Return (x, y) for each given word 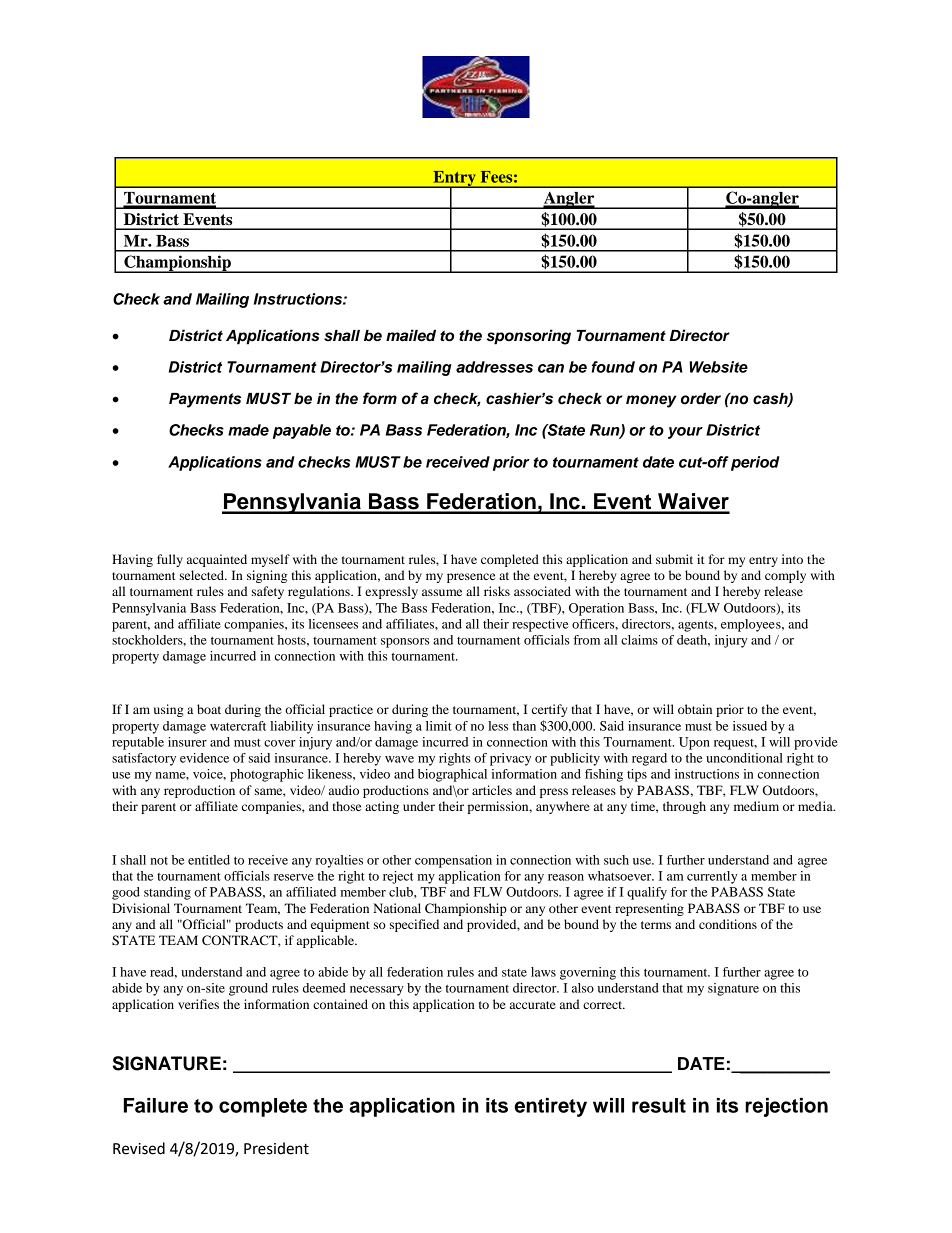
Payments (205, 400)
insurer (187, 742)
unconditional (744, 758)
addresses (494, 367)
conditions (728, 924)
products (259, 925)
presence (471, 578)
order (701, 399)
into (792, 559)
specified (414, 925)
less (498, 726)
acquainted (217, 560)
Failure (156, 1105)
